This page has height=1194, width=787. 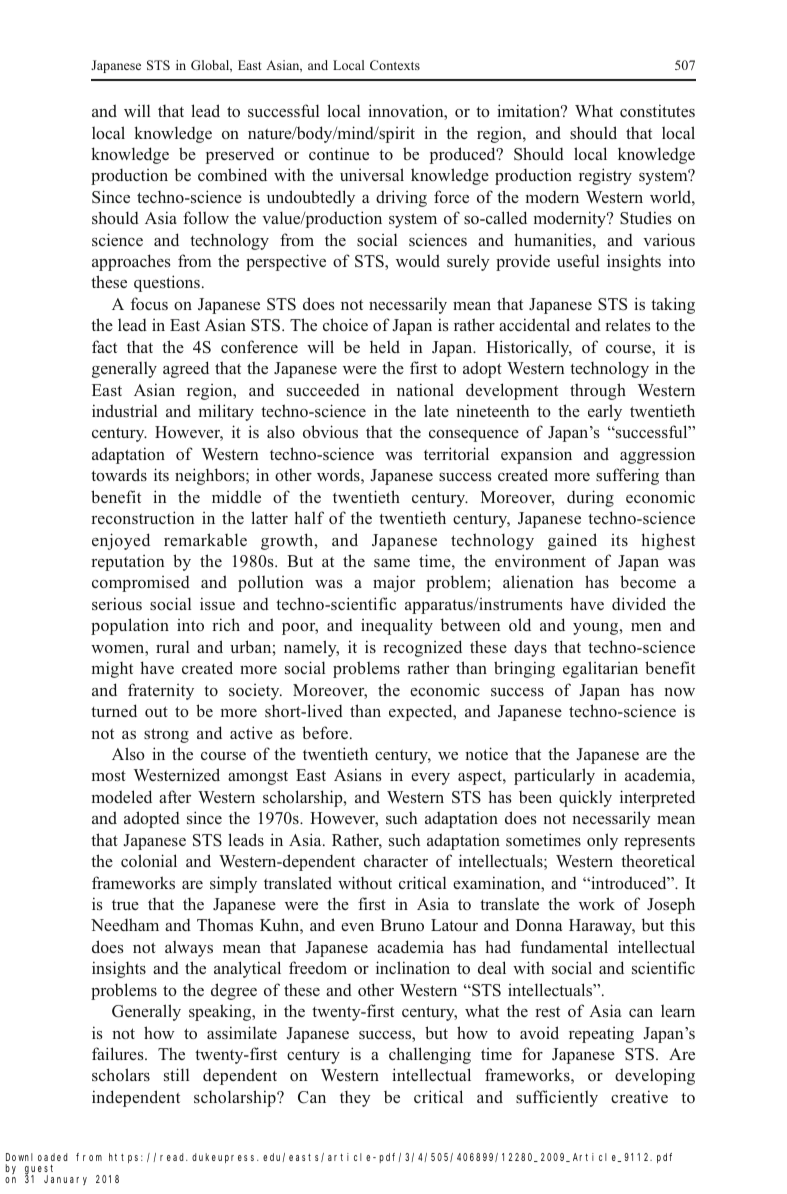 I want to click on January, so click(x=65, y=1180).
